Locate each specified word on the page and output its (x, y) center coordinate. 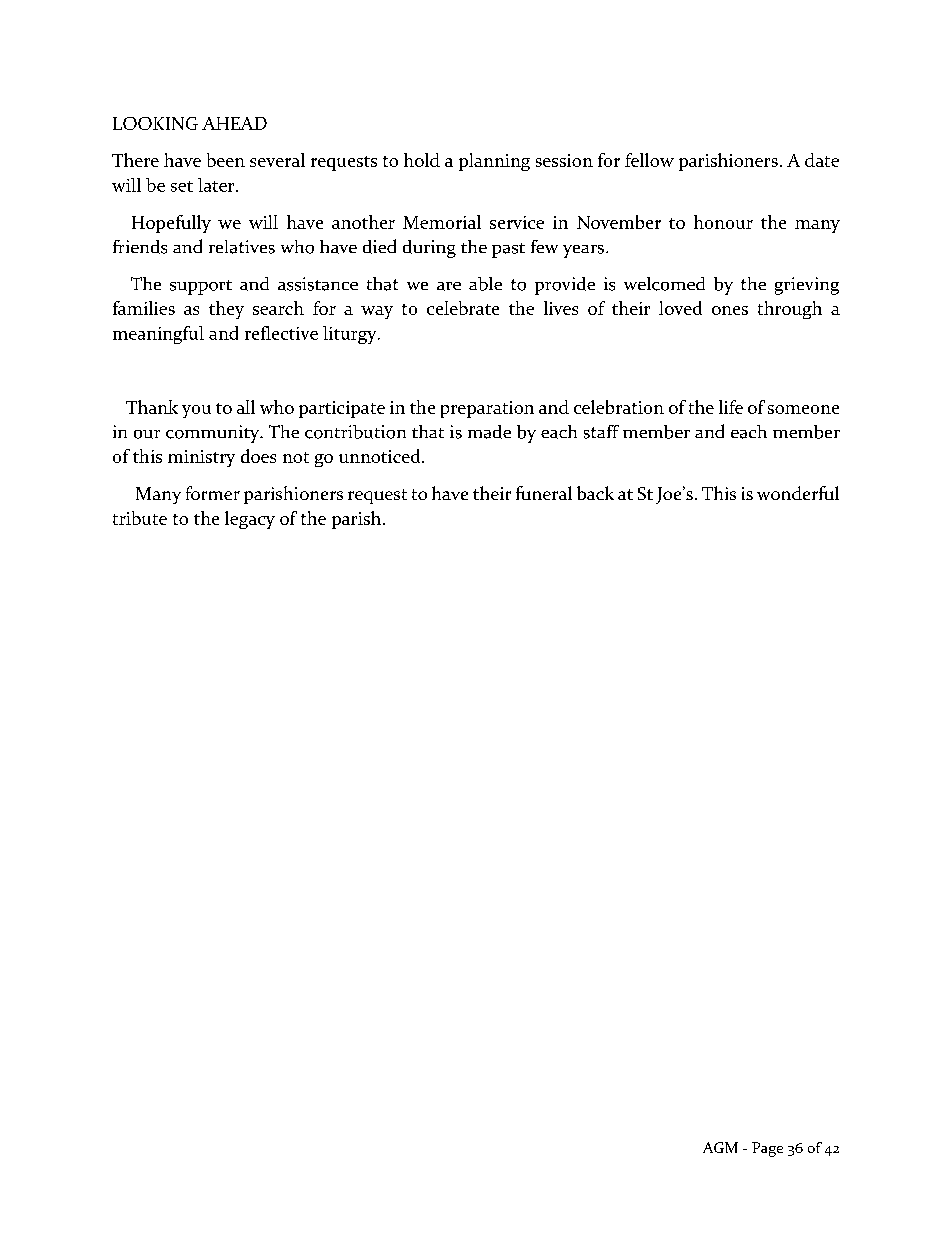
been (226, 160)
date (822, 160)
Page (767, 1149)
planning (494, 162)
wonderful (798, 493)
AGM (720, 1147)
